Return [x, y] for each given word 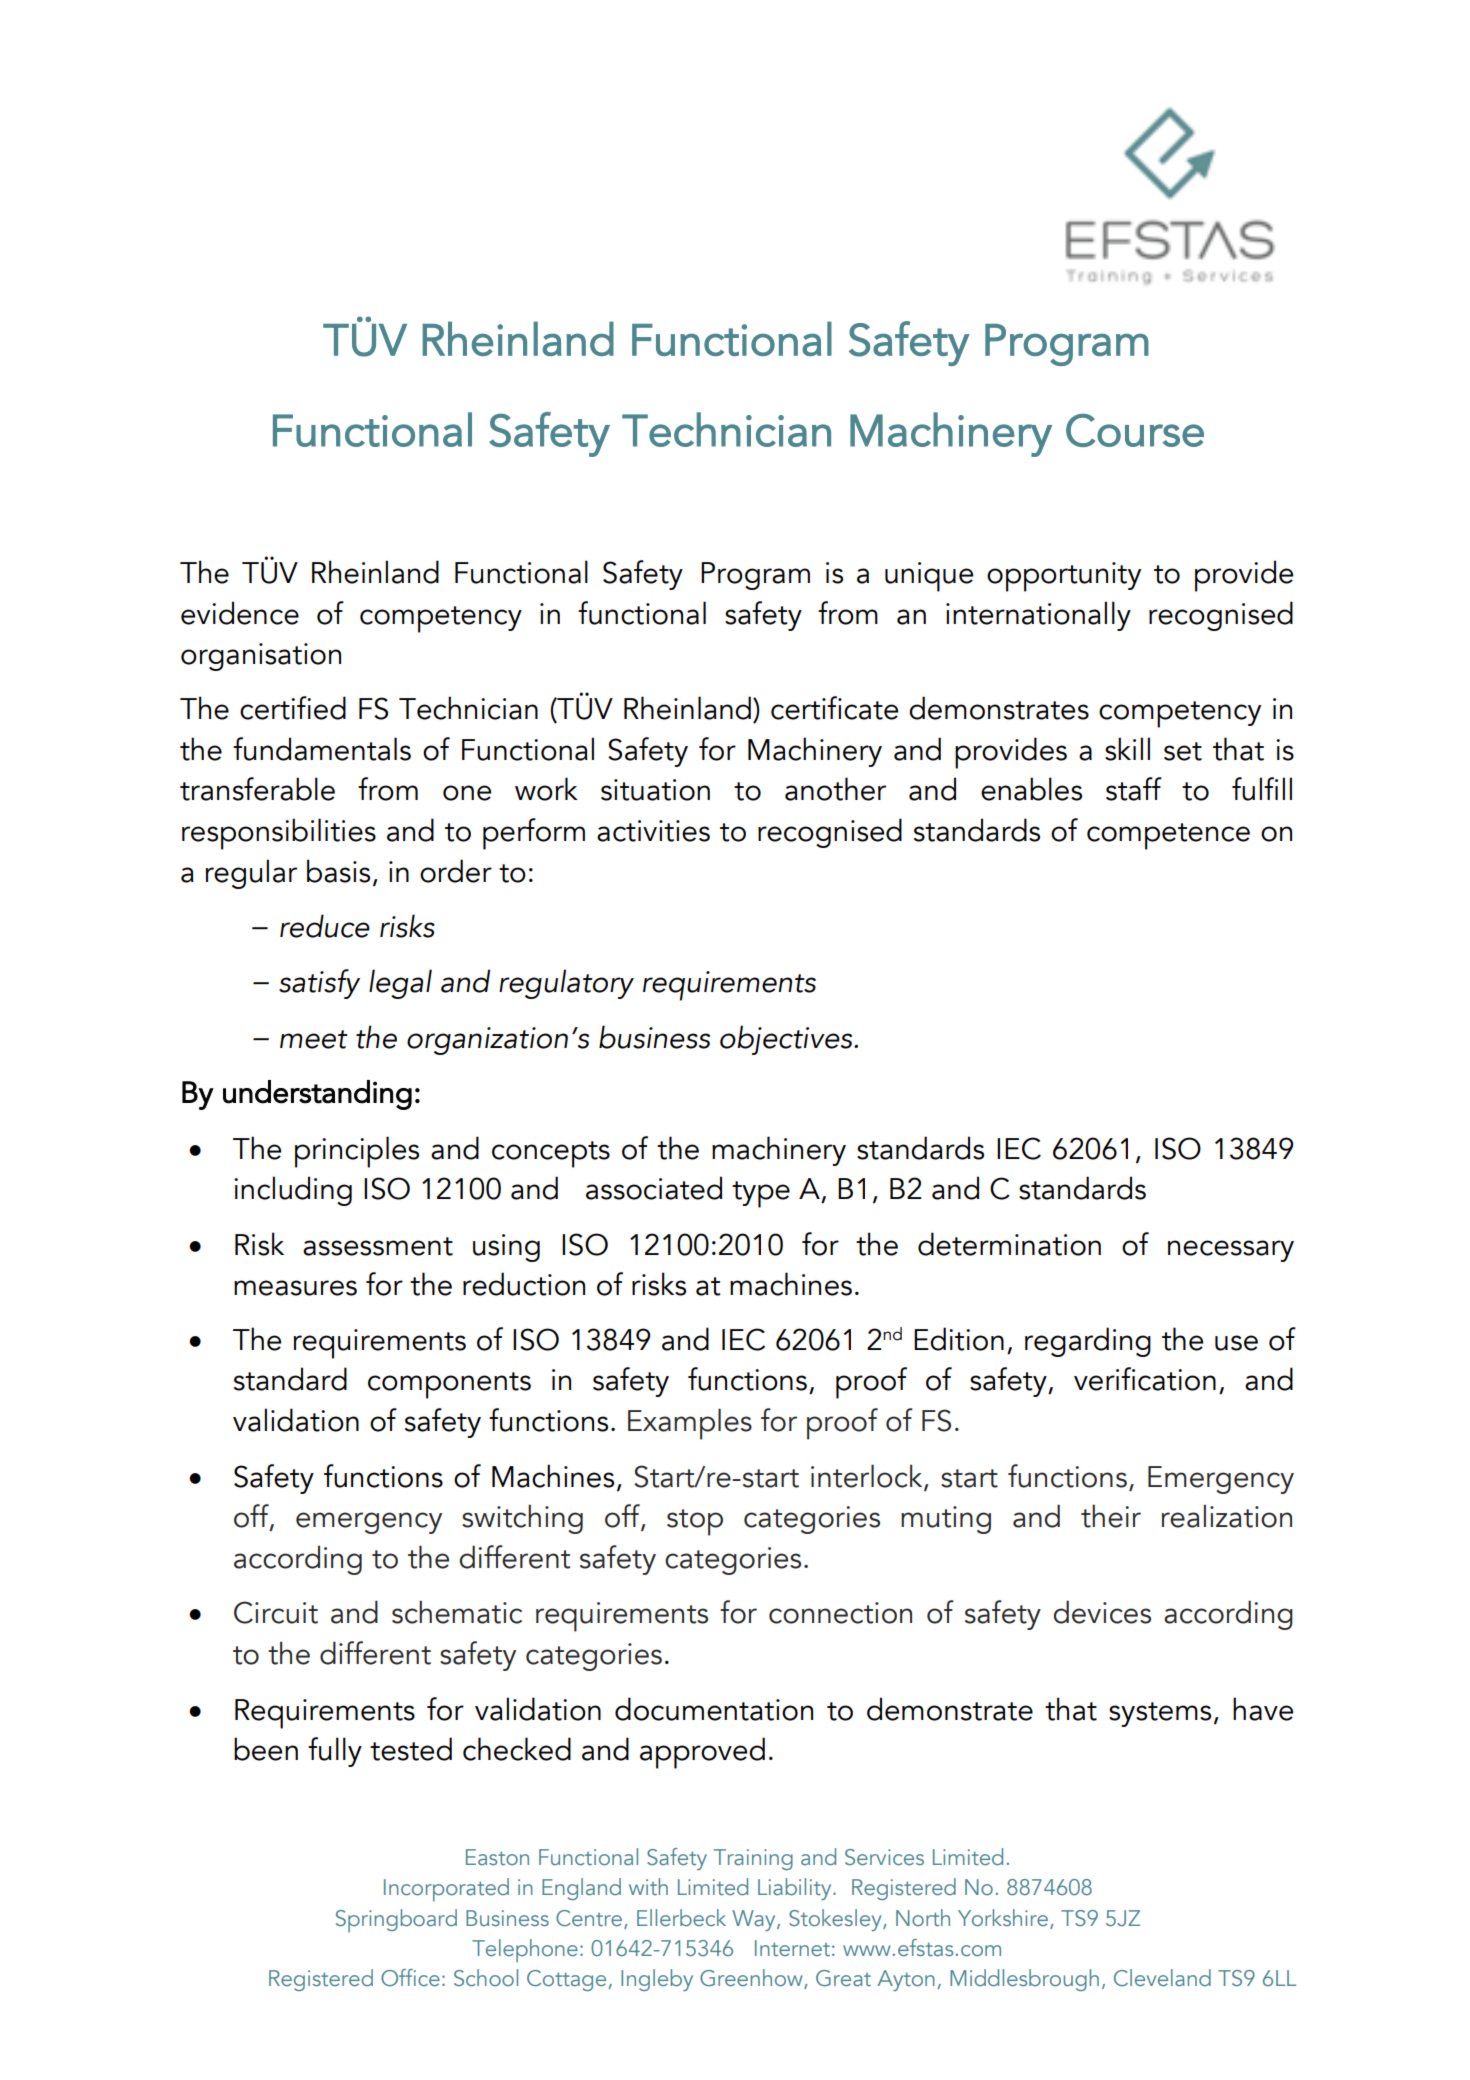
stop [695, 1522]
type [761, 1194]
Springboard [396, 1920]
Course [1135, 430]
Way [755, 1920]
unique [929, 577]
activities [653, 831]
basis [338, 871]
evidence [240, 613]
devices [1102, 1612]
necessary [1231, 1251]
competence [1168, 836]
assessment [378, 1246]
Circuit [276, 1612]
